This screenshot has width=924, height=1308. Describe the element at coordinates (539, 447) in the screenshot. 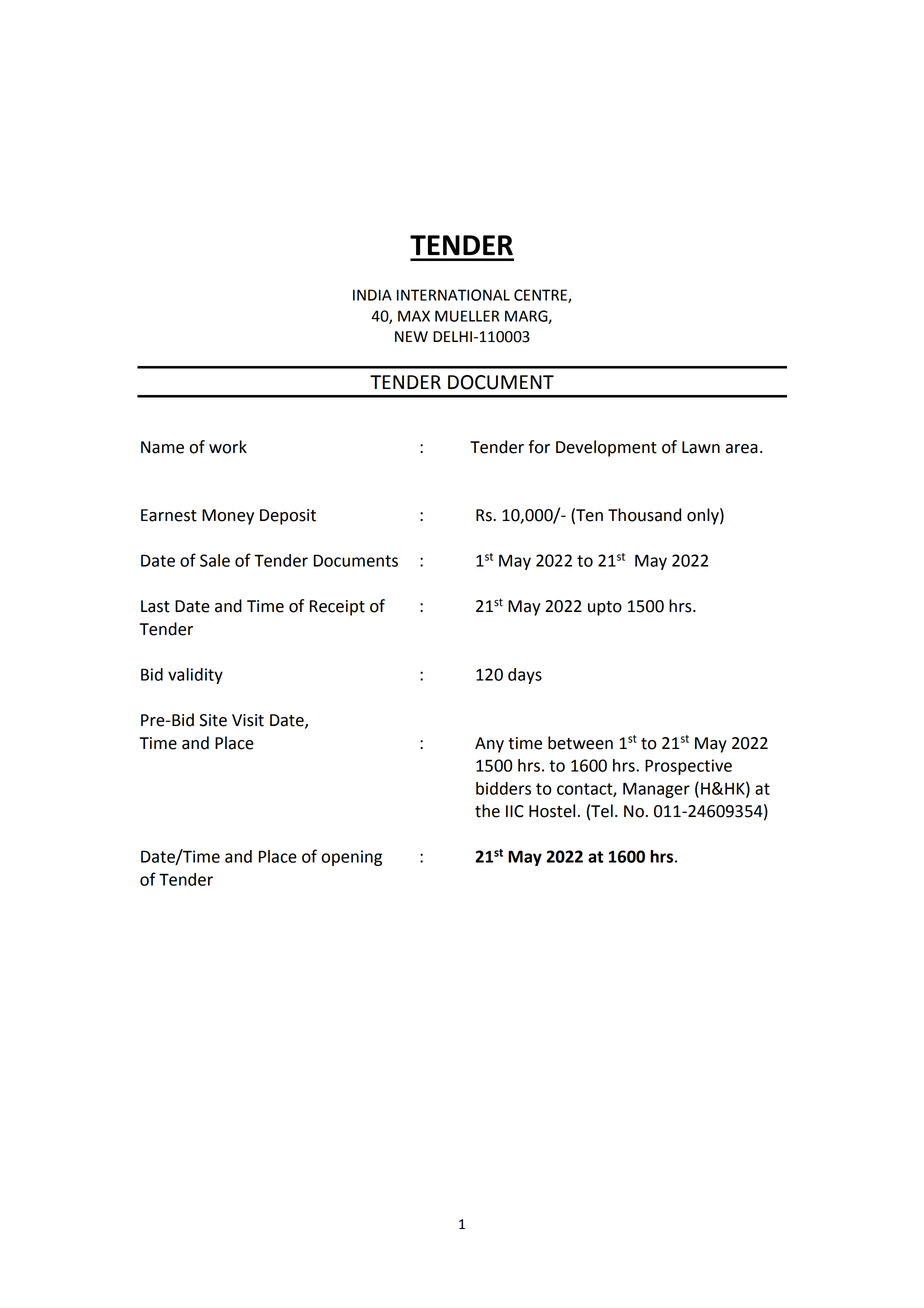

I see `for` at that location.
